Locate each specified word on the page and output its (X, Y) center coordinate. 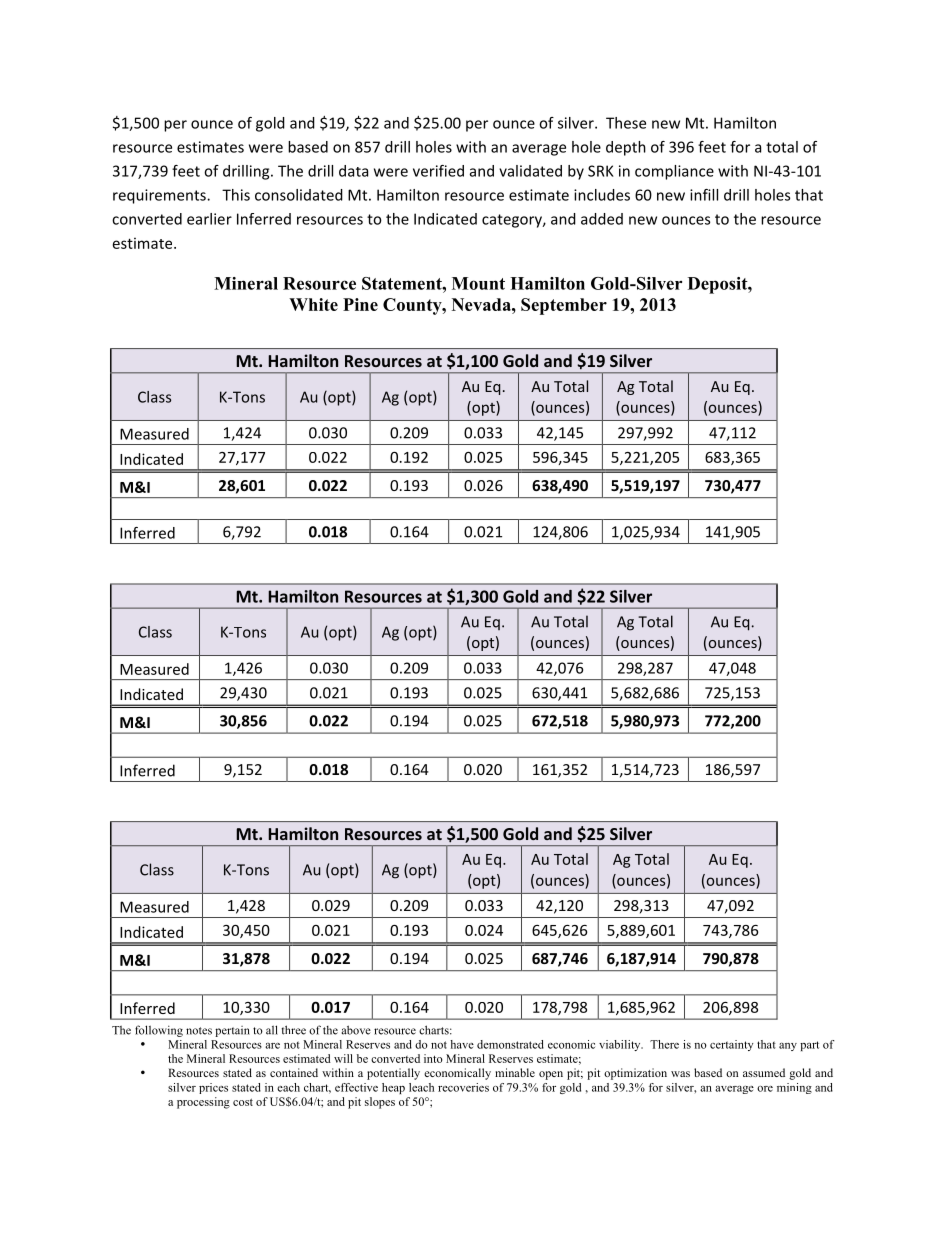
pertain (232, 1031)
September (564, 306)
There (664, 1044)
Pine (360, 304)
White (313, 304)
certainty (731, 1045)
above (356, 1030)
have (462, 1044)
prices (213, 1088)
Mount (478, 283)
